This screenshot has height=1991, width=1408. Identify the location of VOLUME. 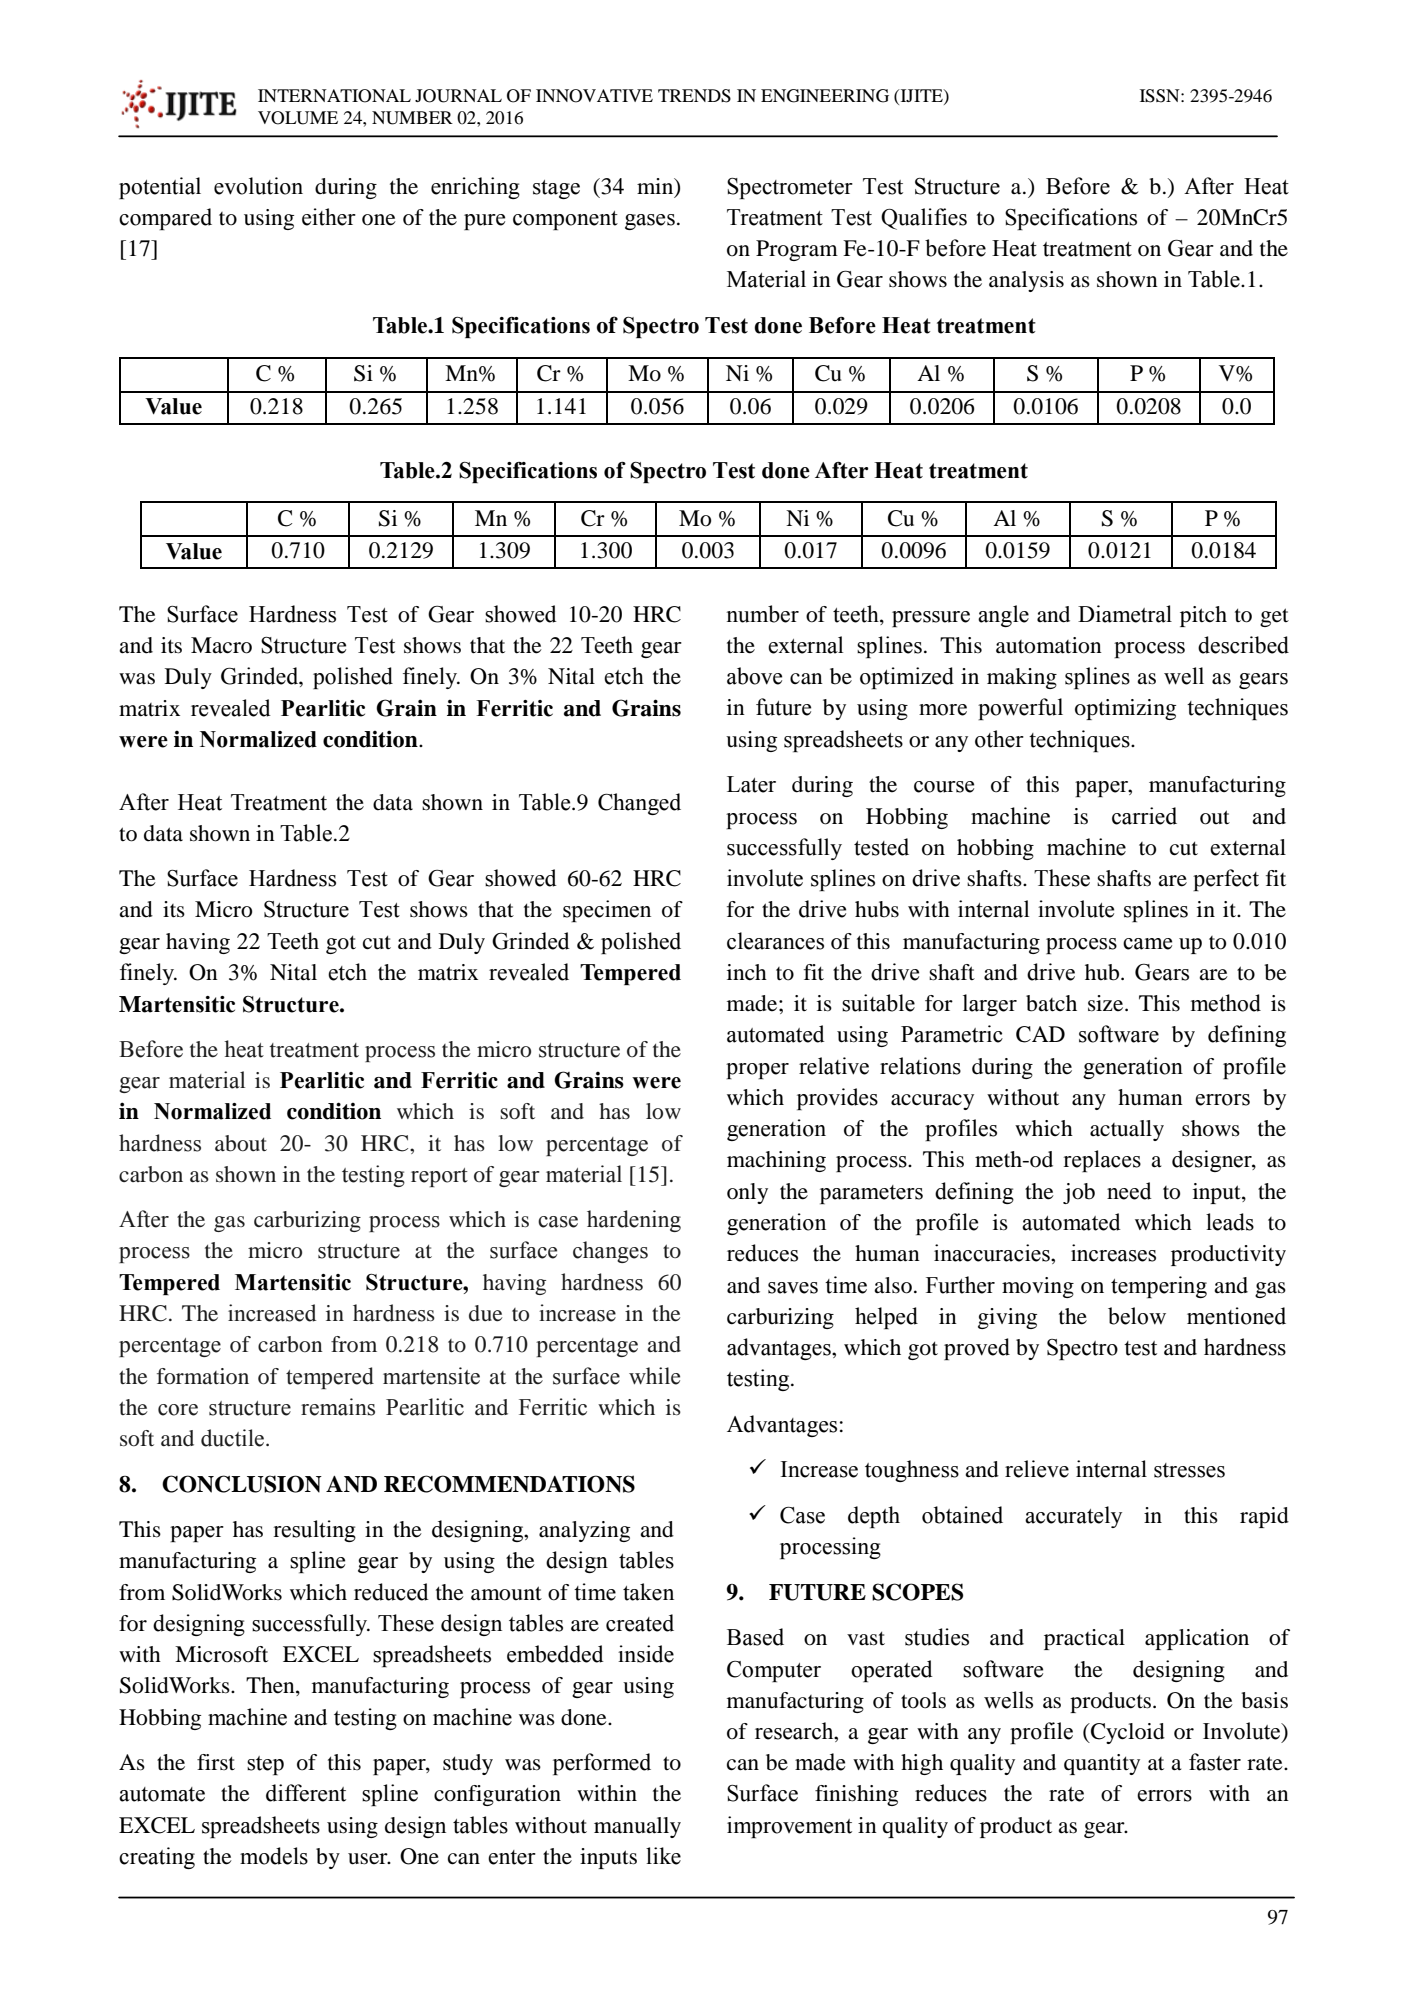
(298, 118).
